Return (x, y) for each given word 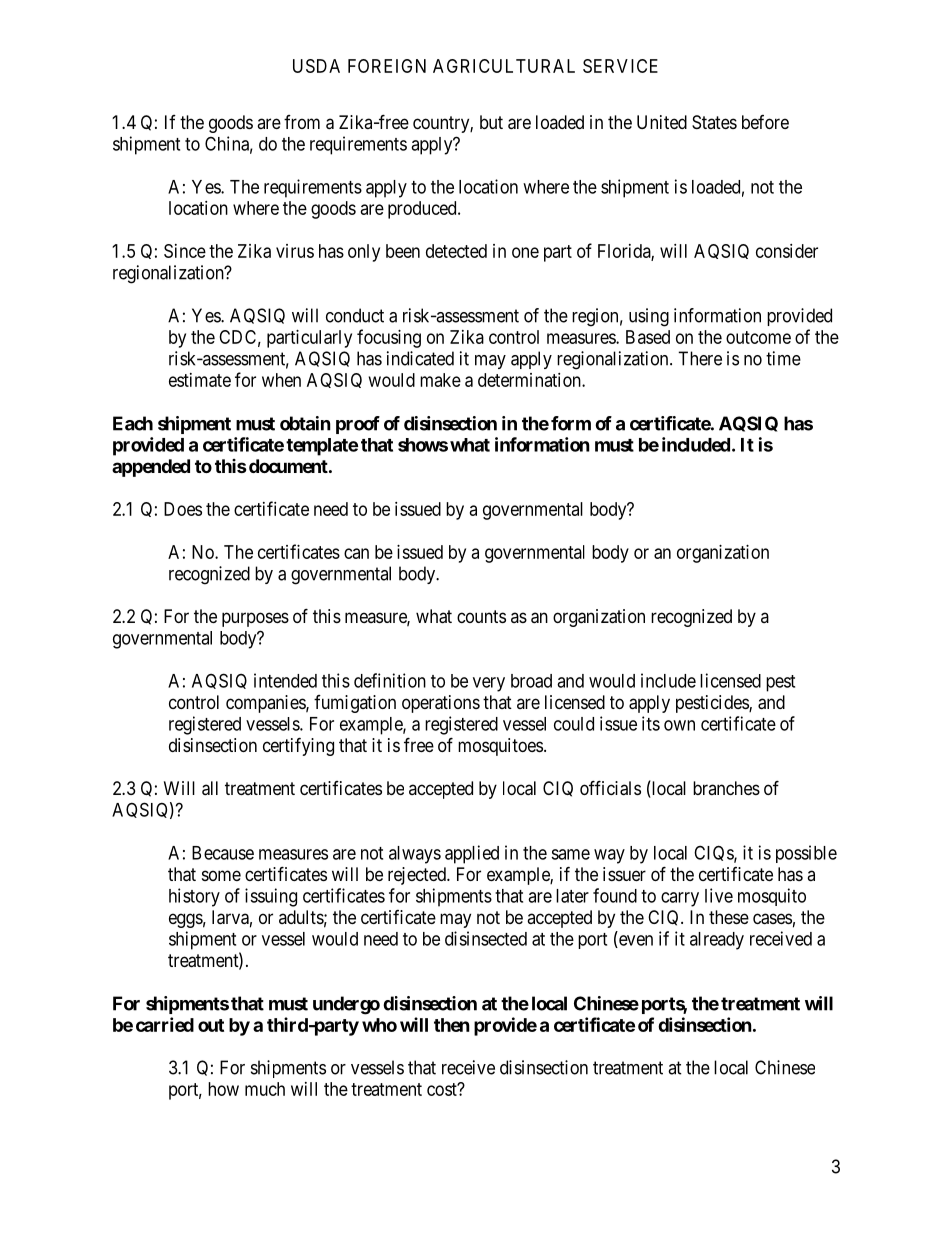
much (265, 1089)
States (714, 122)
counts (481, 616)
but (491, 122)
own (679, 725)
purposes (255, 619)
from (302, 122)
